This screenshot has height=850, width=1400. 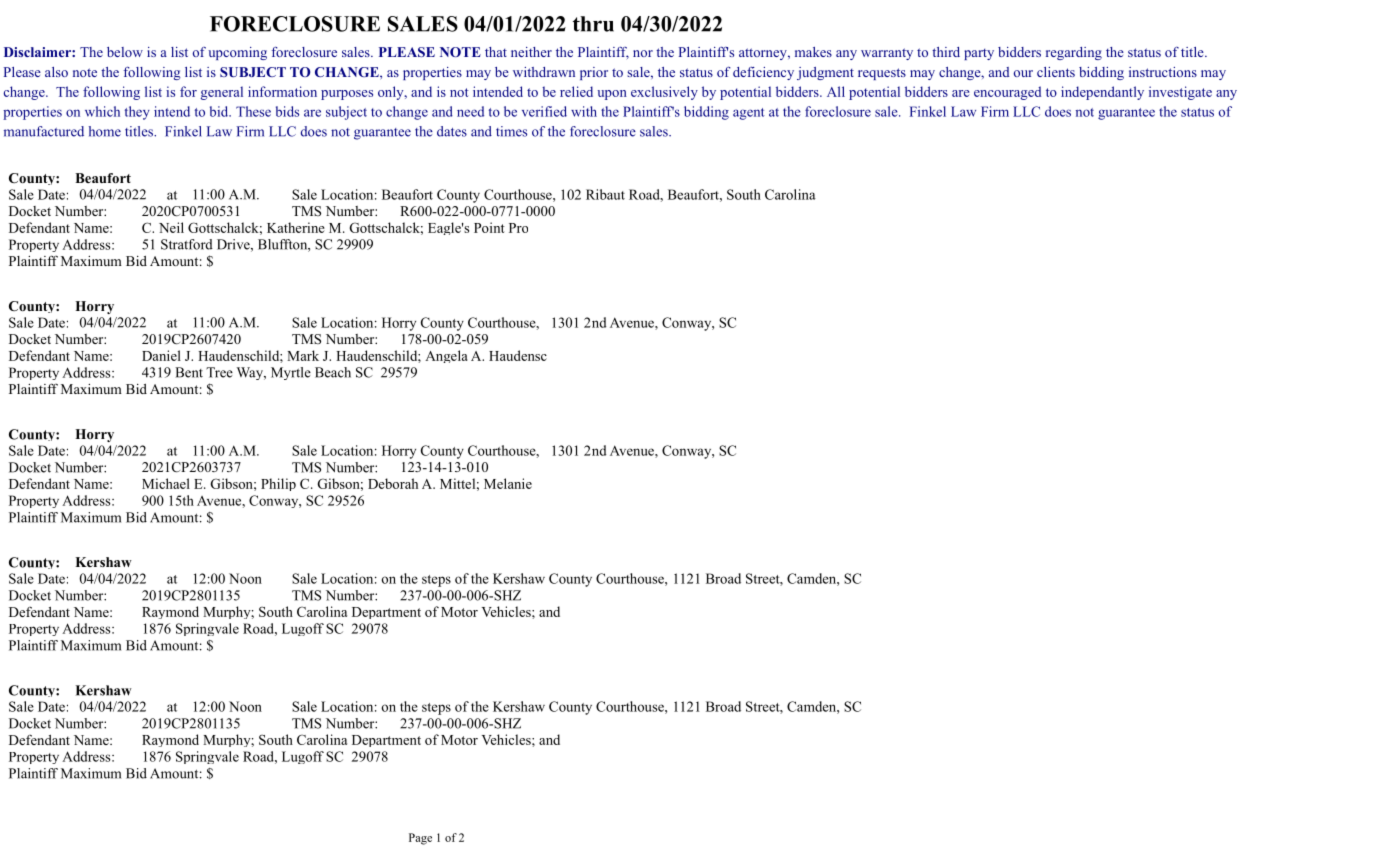 I want to click on regarding, so click(x=1074, y=53).
